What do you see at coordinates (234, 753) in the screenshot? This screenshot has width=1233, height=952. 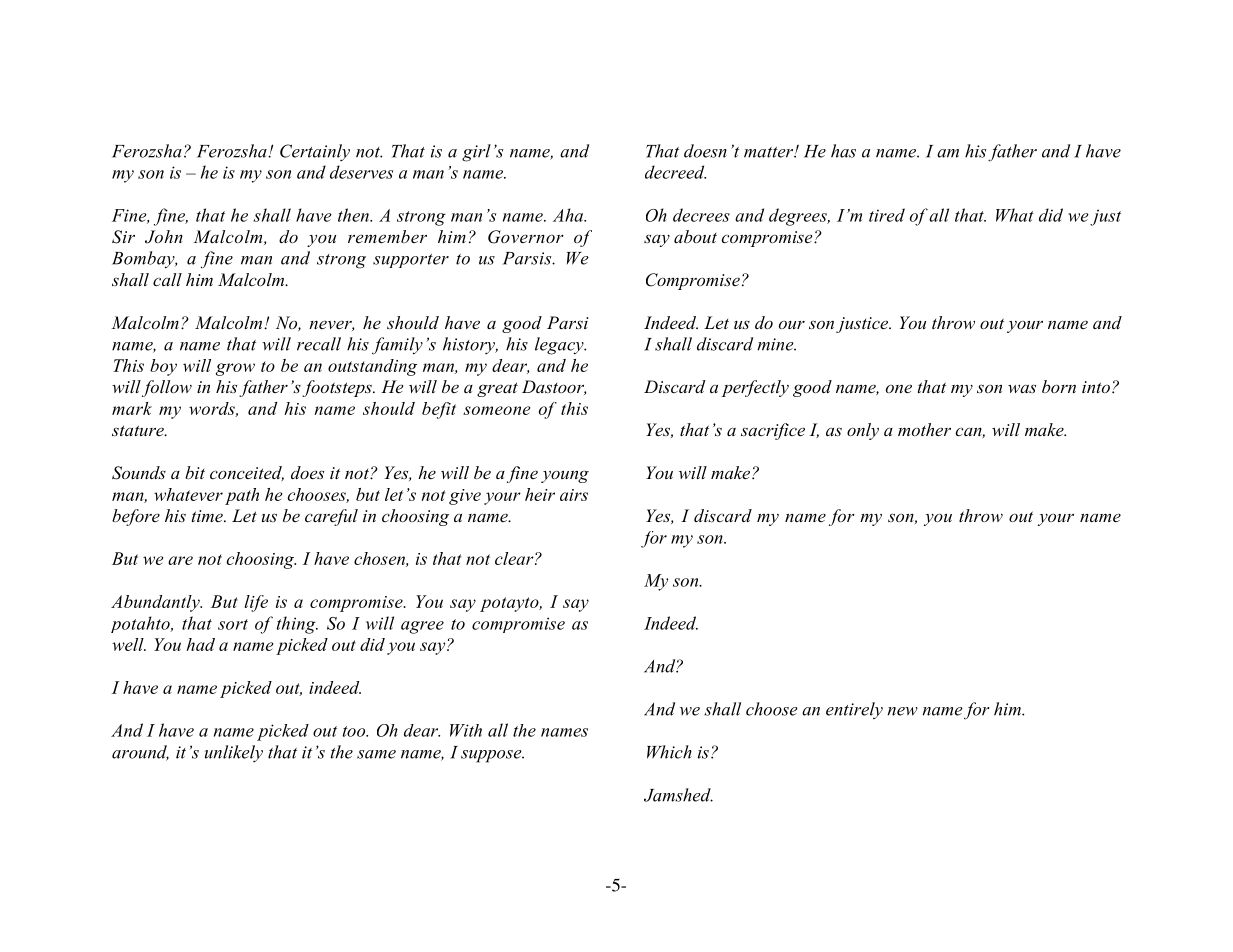 I see `unlikely` at bounding box center [234, 753].
